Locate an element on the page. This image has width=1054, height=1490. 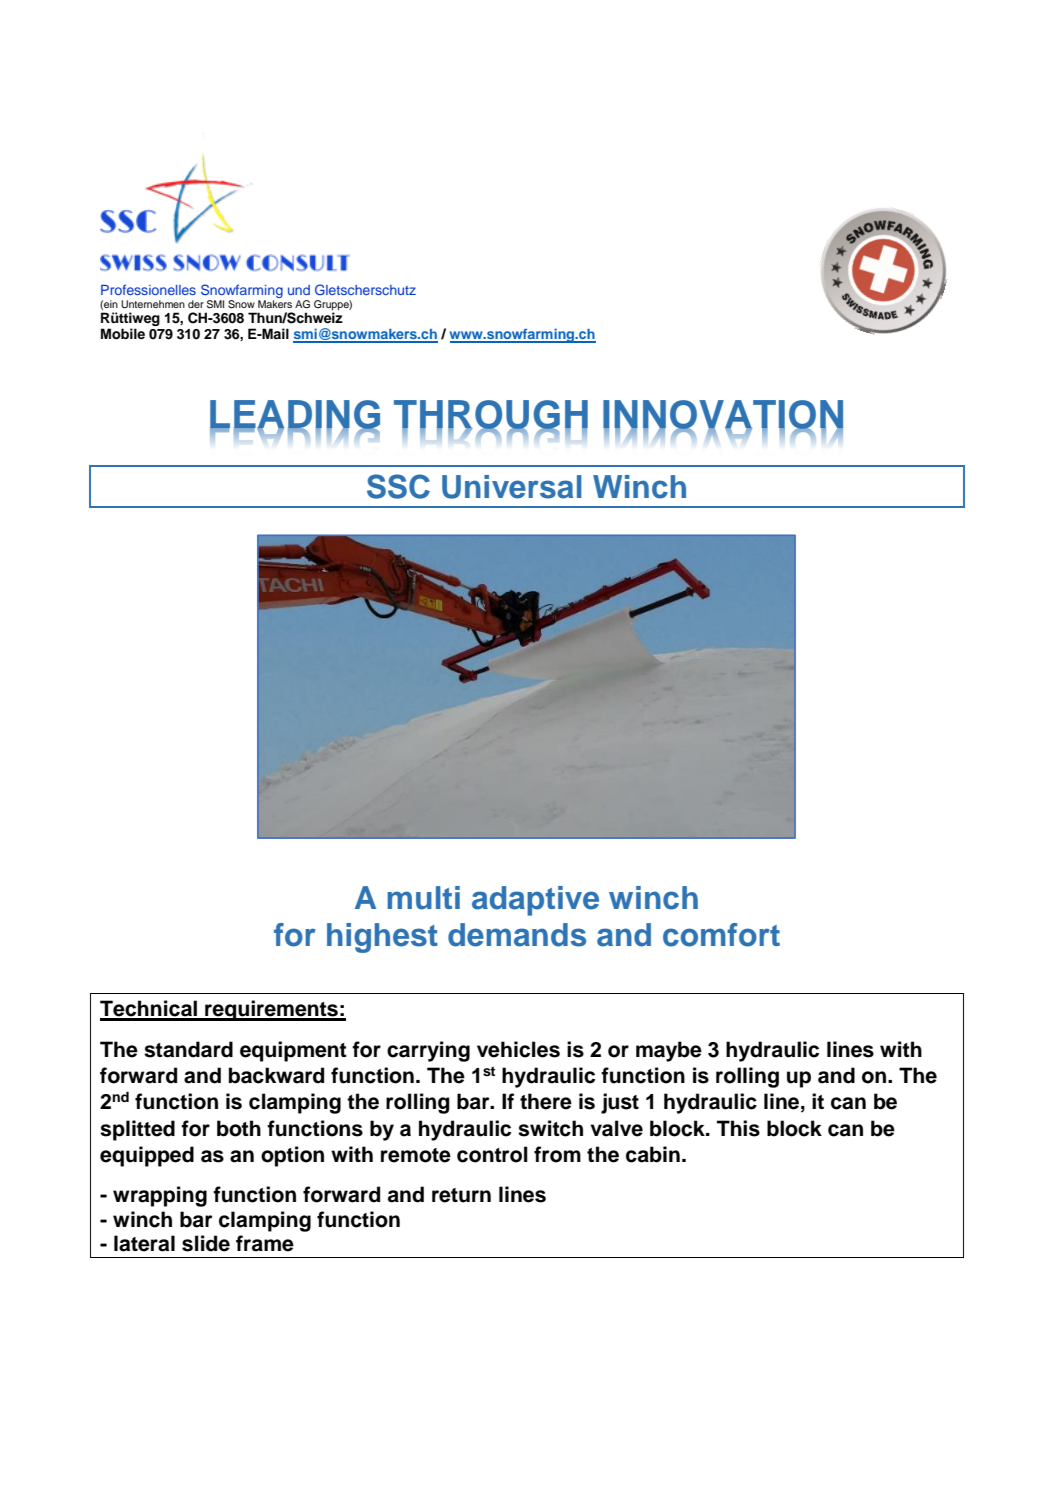
adaptive is located at coordinates (535, 901).
